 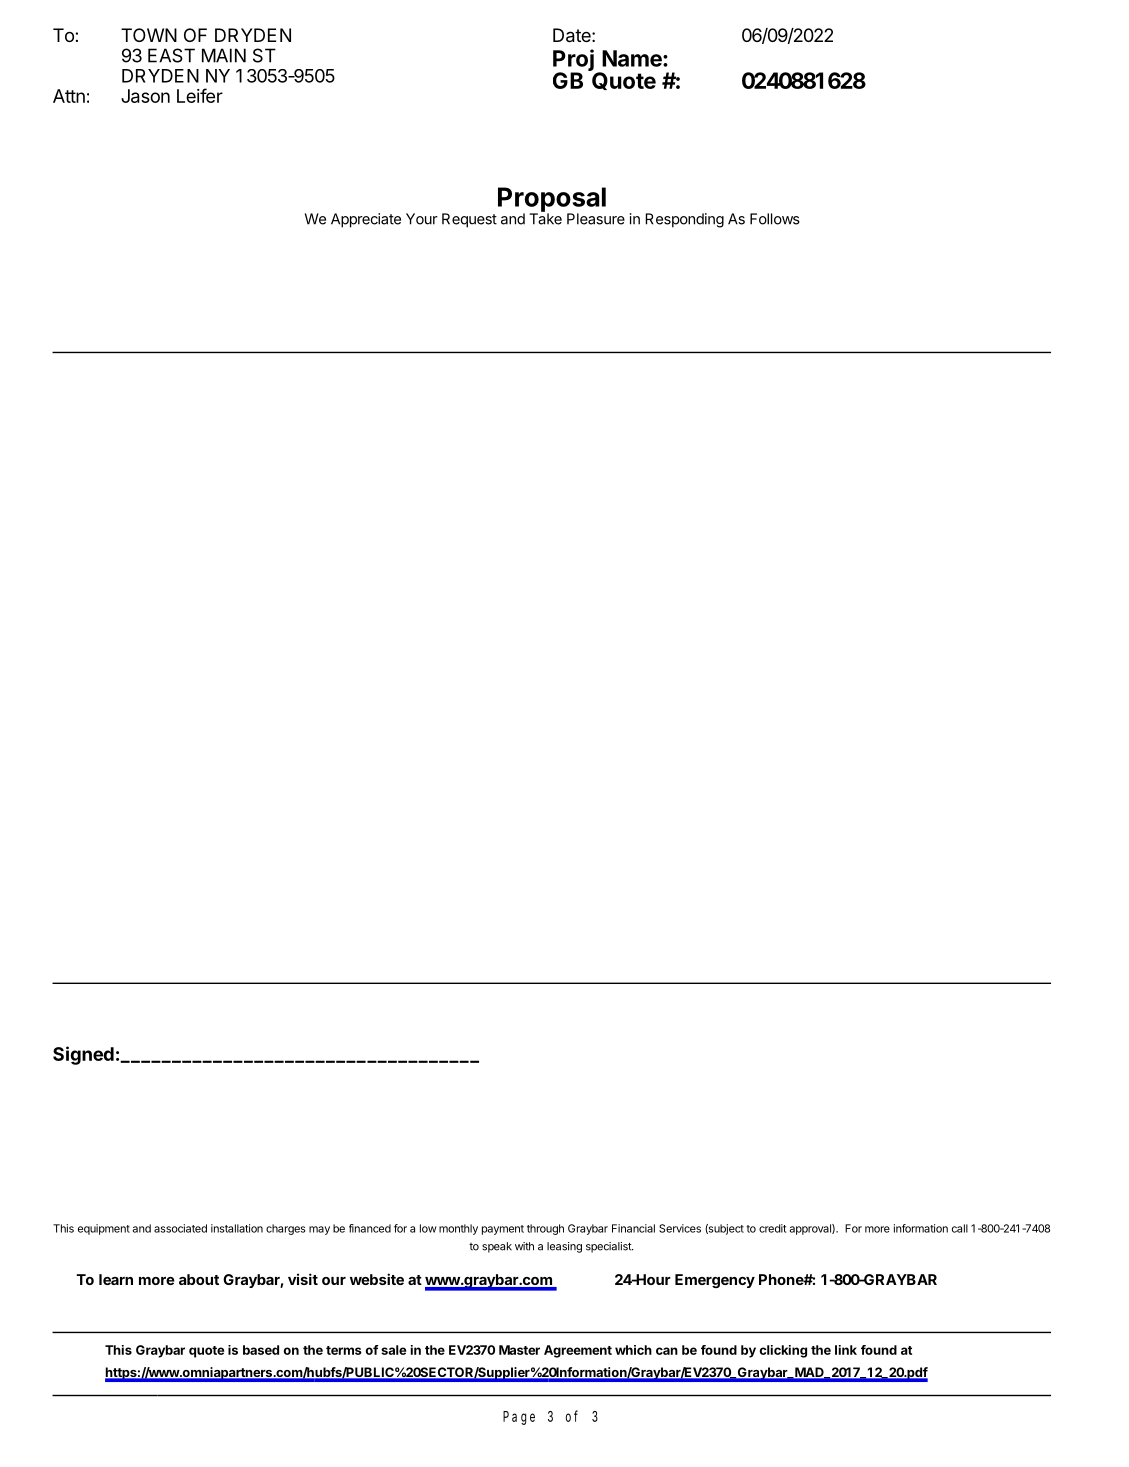 What do you see at coordinates (846, 1350) in the image?
I see `link` at bounding box center [846, 1350].
